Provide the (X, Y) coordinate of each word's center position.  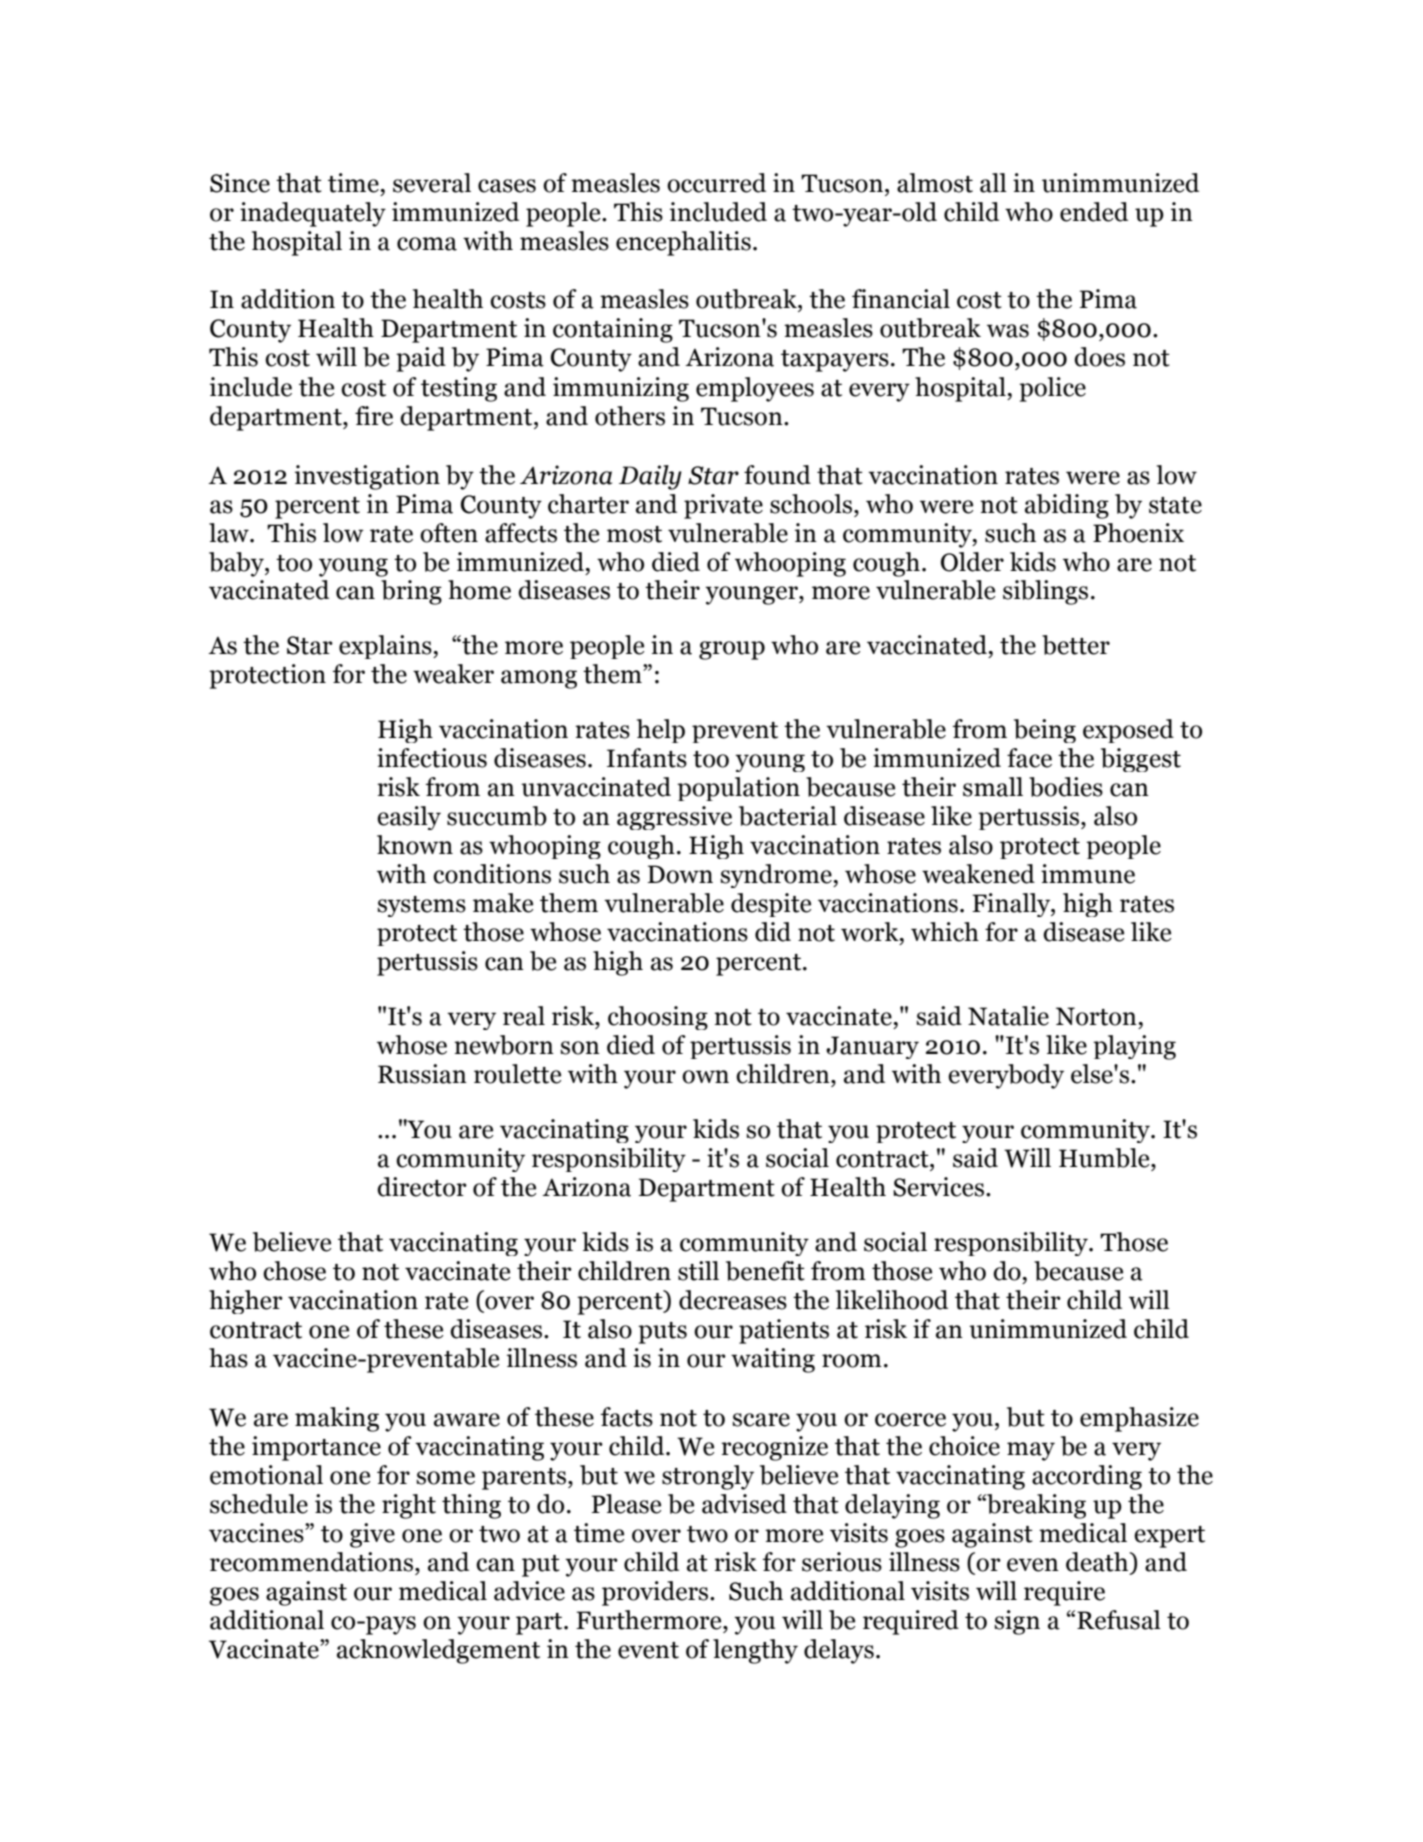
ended (1094, 212)
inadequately (313, 214)
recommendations (313, 1562)
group (732, 650)
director (422, 1187)
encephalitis (683, 243)
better (1076, 645)
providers (656, 1593)
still (698, 1271)
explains (386, 647)
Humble (1105, 1158)
